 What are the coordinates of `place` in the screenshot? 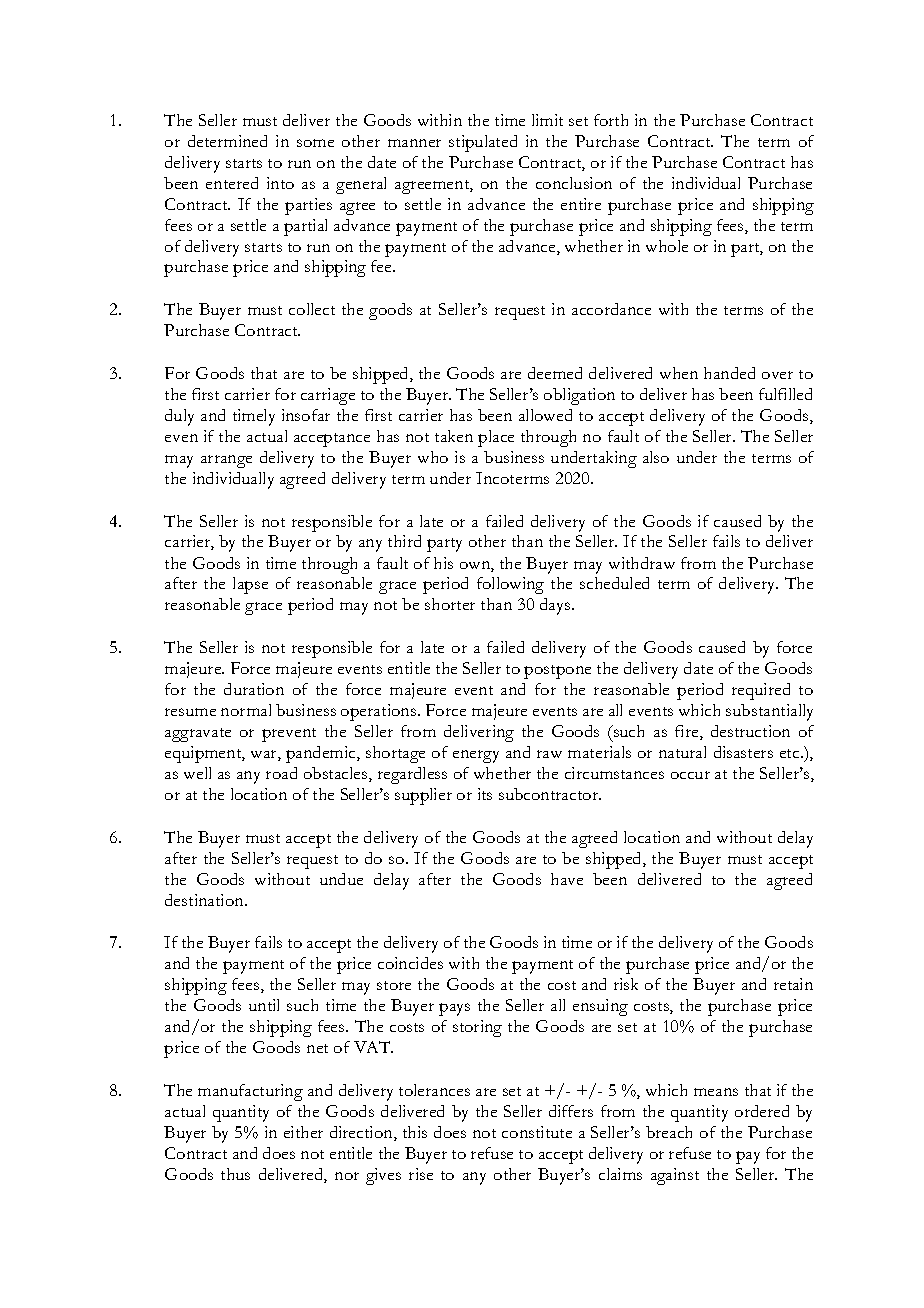 It's located at (496, 438).
